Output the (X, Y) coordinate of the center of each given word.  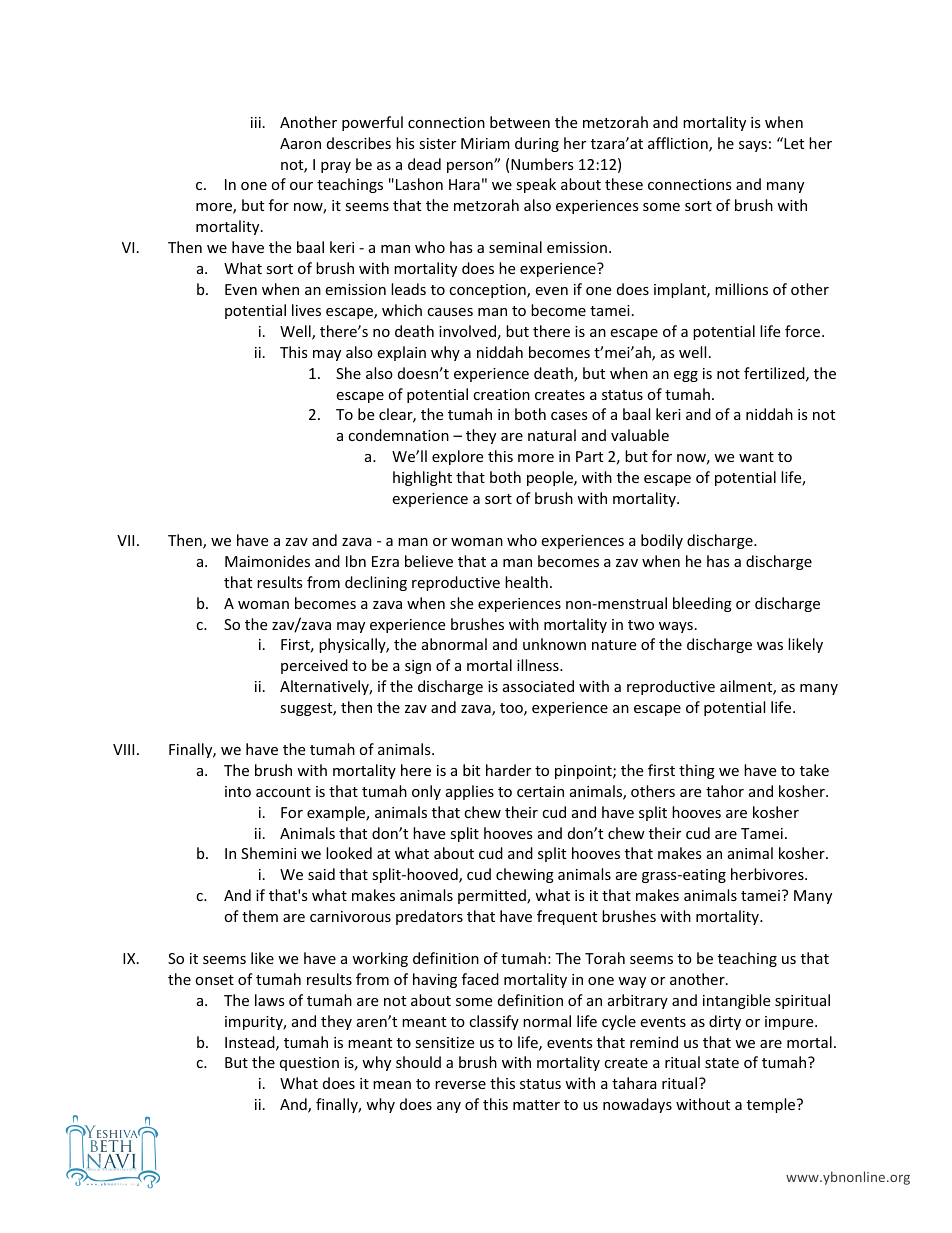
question (309, 1064)
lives (306, 310)
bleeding (702, 604)
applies (470, 792)
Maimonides (267, 561)
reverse (460, 1085)
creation (501, 394)
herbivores (768, 874)
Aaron (300, 143)
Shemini (268, 853)
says (753, 146)
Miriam (485, 143)
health (526, 582)
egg (686, 376)
